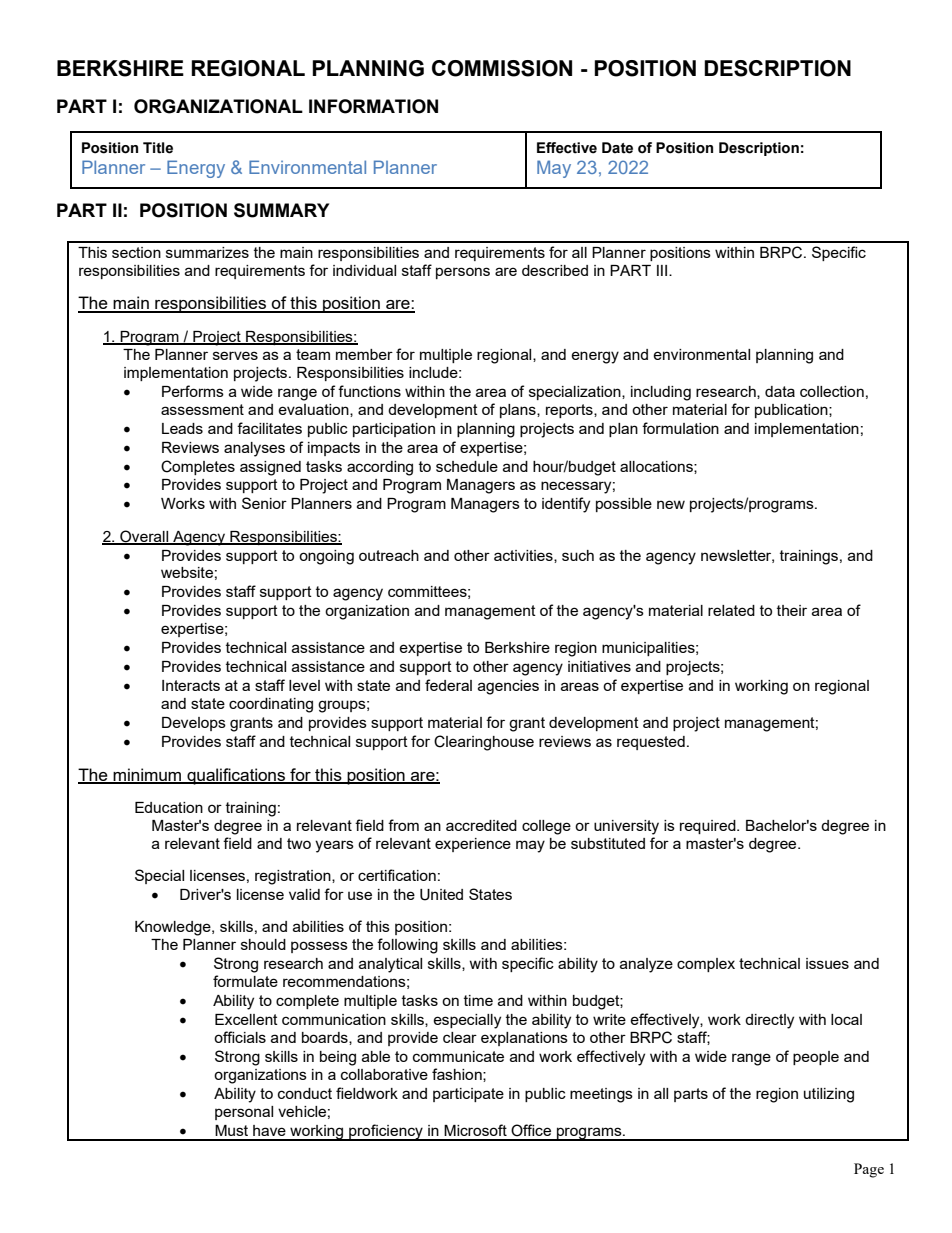  What do you see at coordinates (617, 148) in the screenshot?
I see `Date` at bounding box center [617, 148].
